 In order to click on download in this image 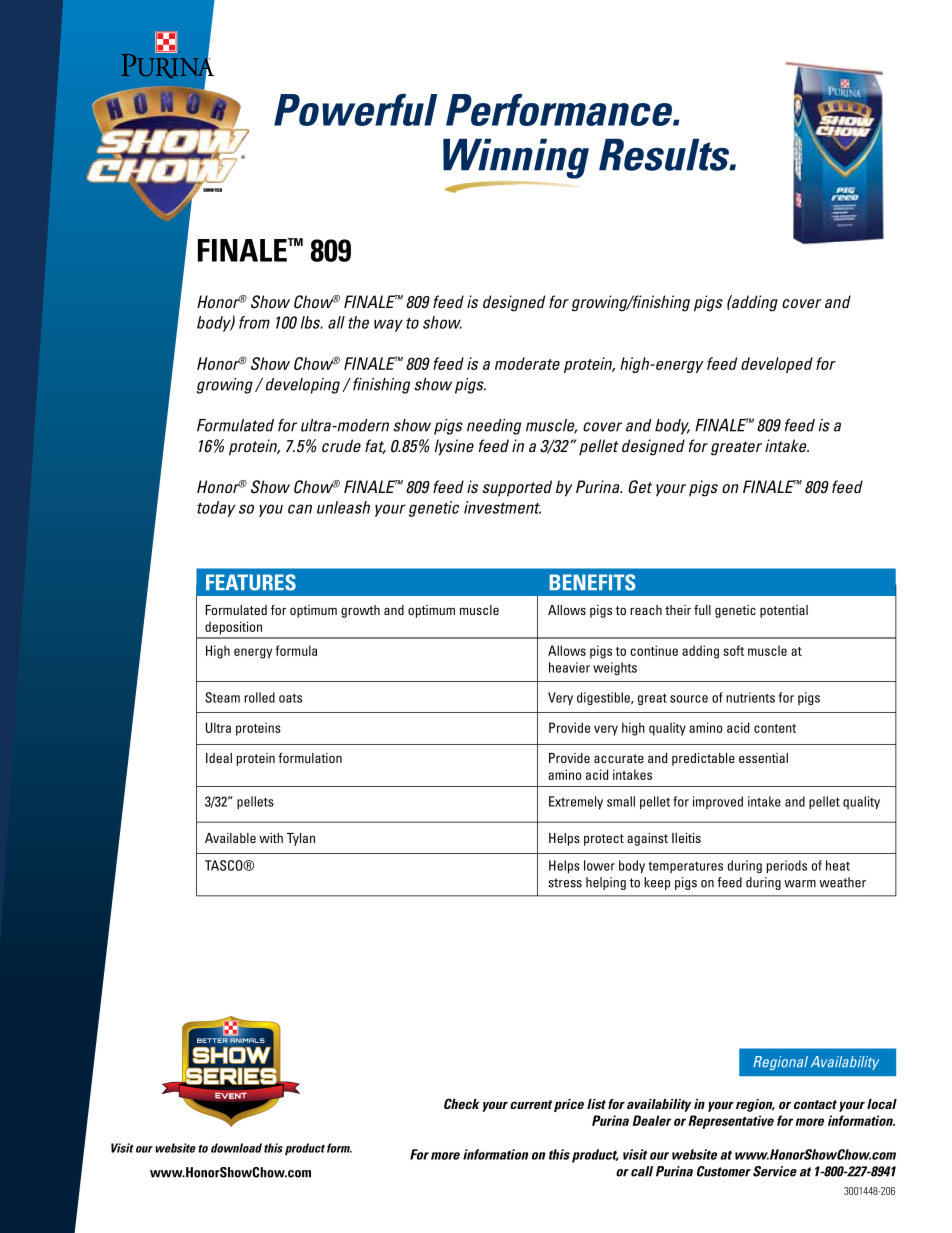, I will do `click(236, 1148)`.
